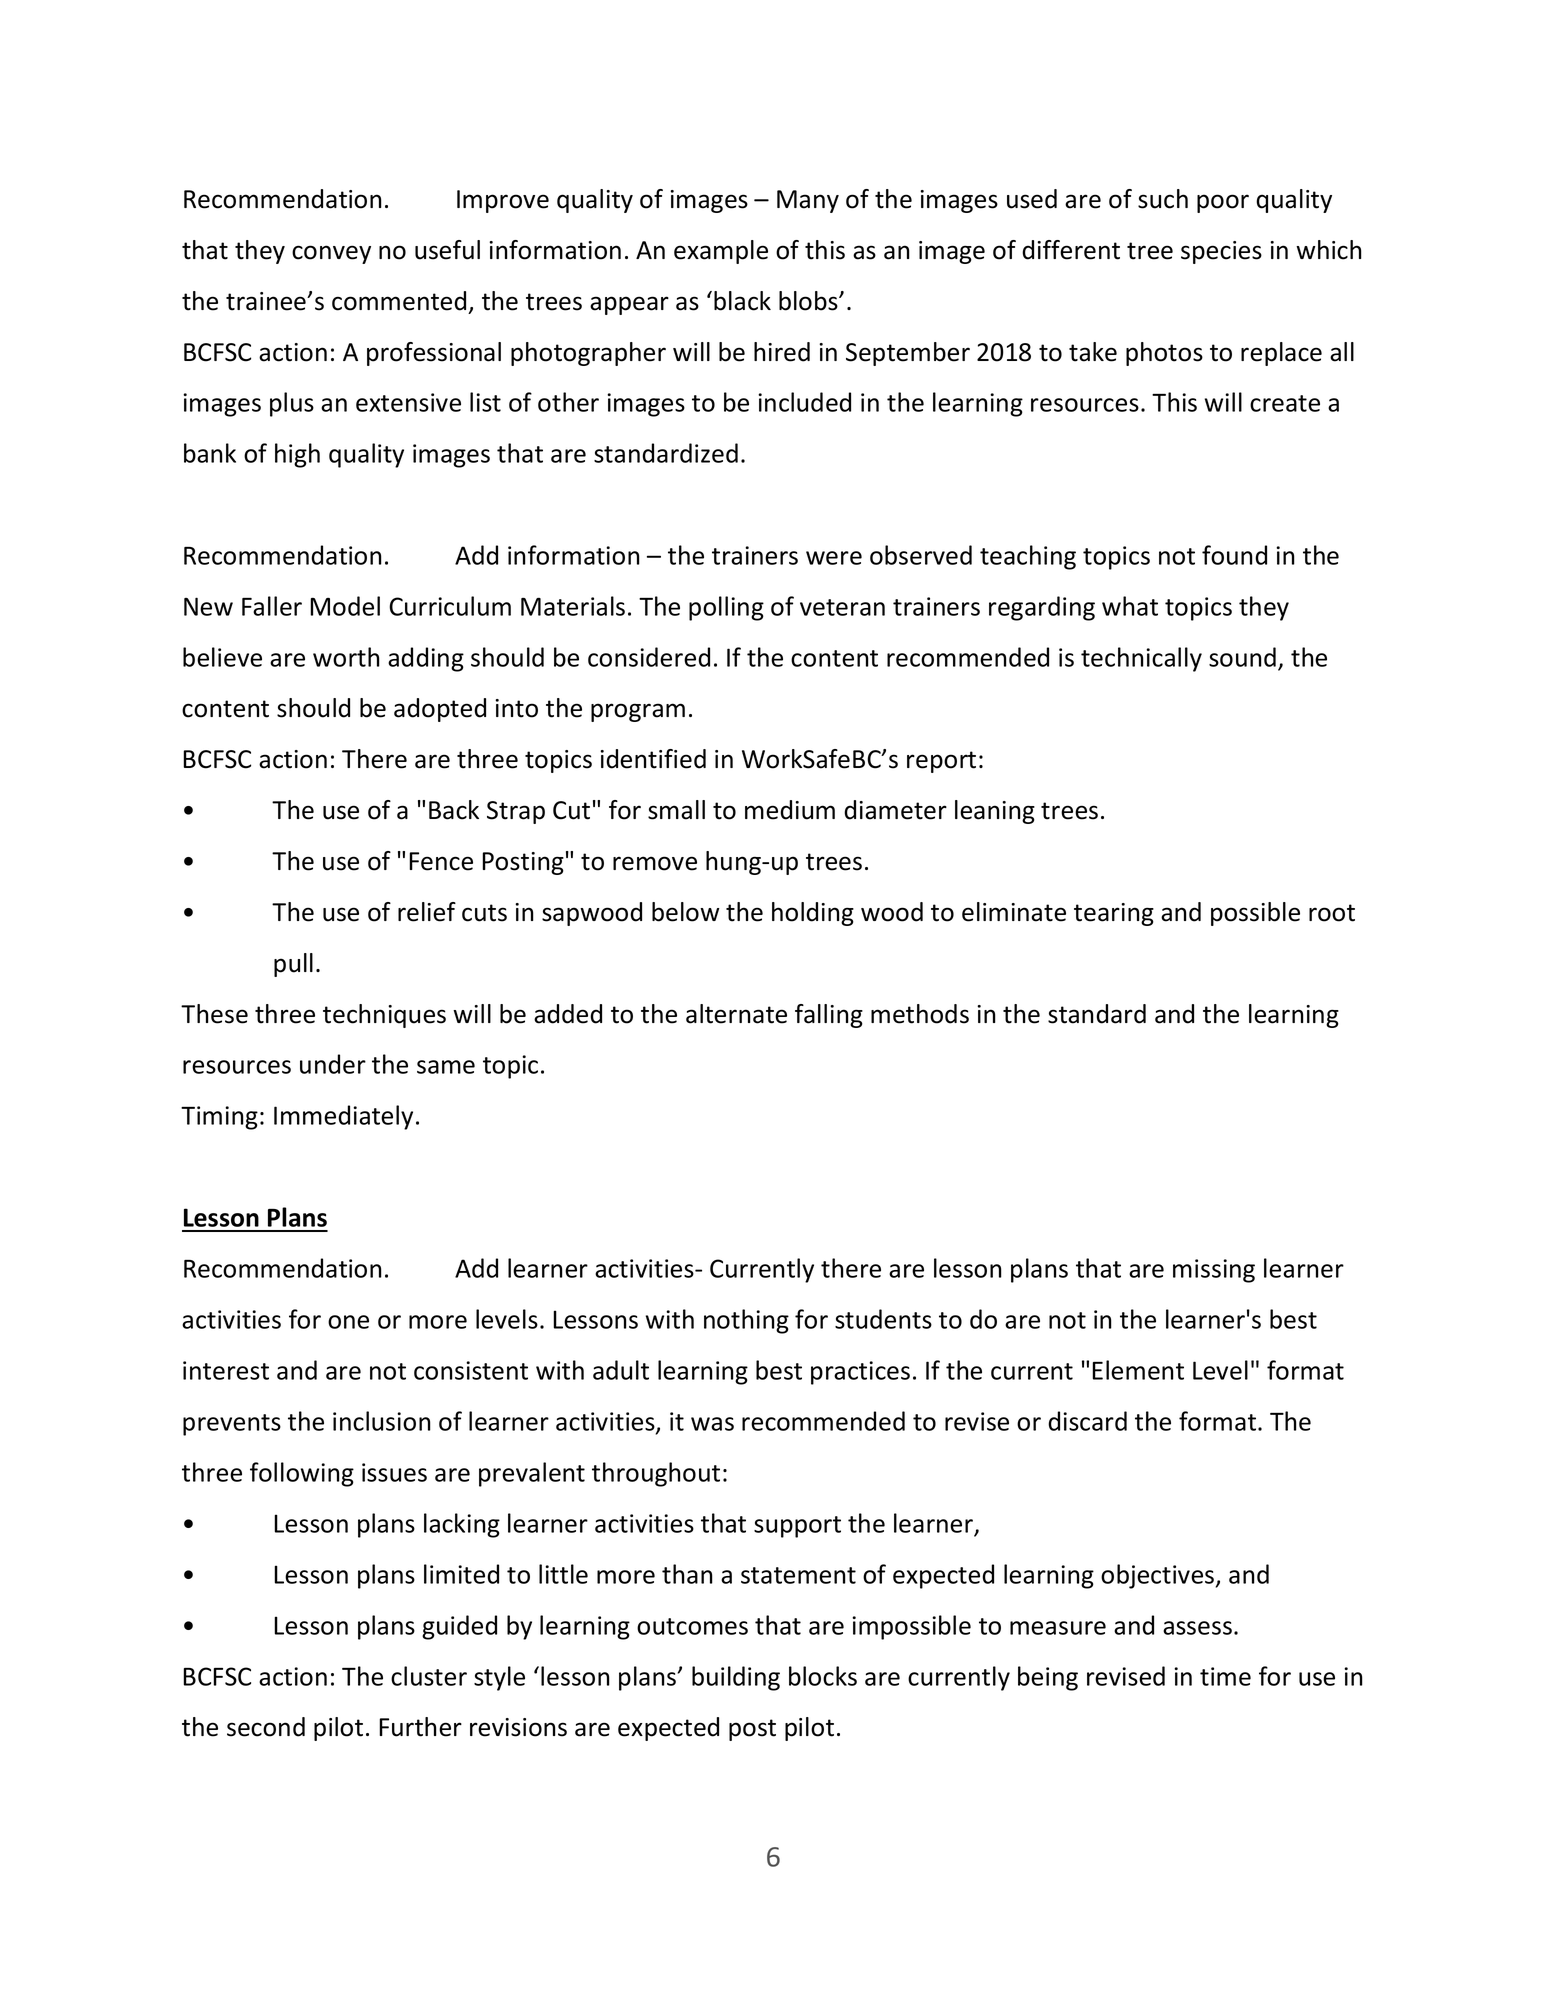 The height and width of the document is (2003, 1547). What do you see at coordinates (429, 1676) in the document?
I see `cluster` at bounding box center [429, 1676].
